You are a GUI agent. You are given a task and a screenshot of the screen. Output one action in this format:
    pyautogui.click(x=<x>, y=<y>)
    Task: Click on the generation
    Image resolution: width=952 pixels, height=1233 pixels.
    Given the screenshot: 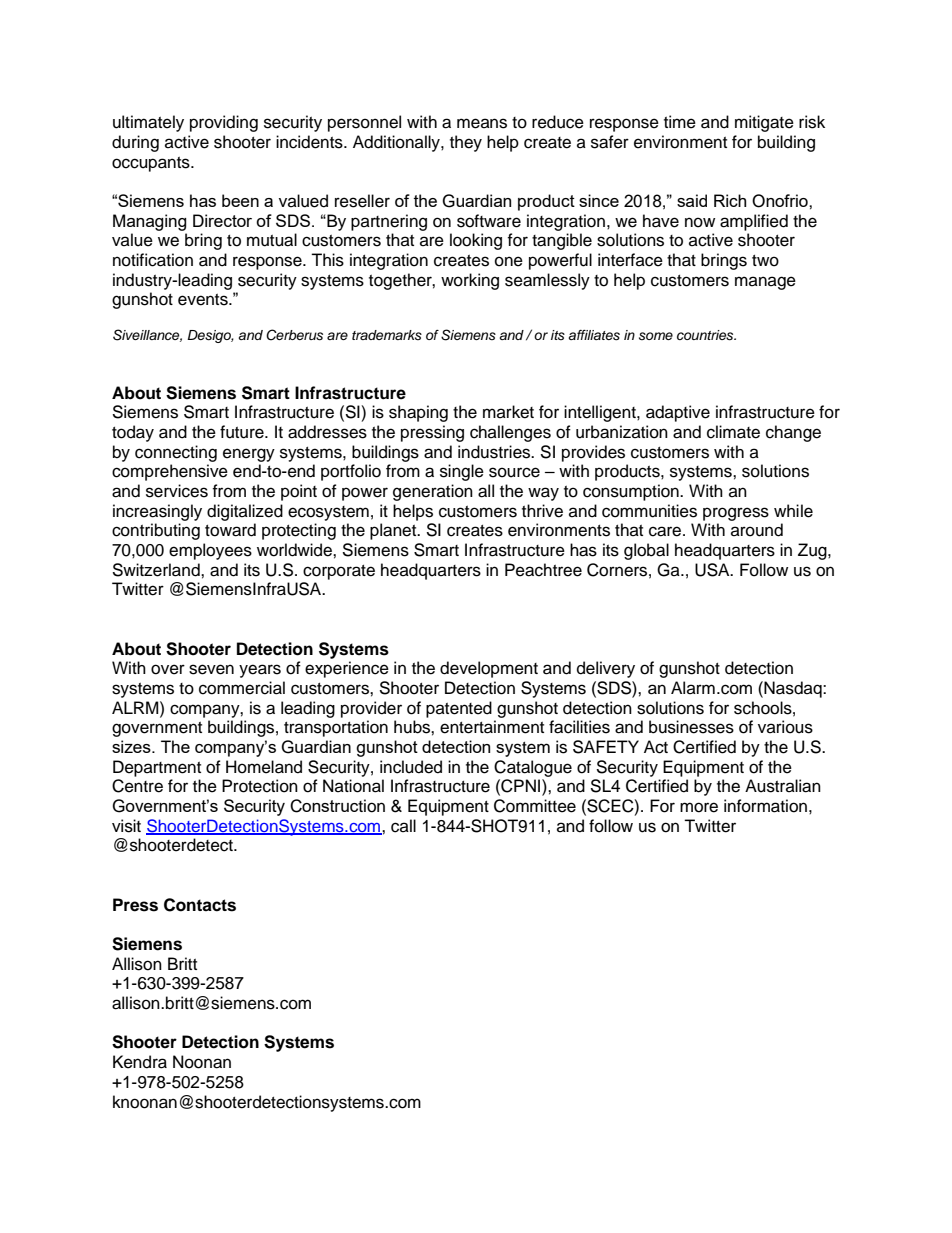 What is the action you would take?
    pyautogui.click(x=433, y=492)
